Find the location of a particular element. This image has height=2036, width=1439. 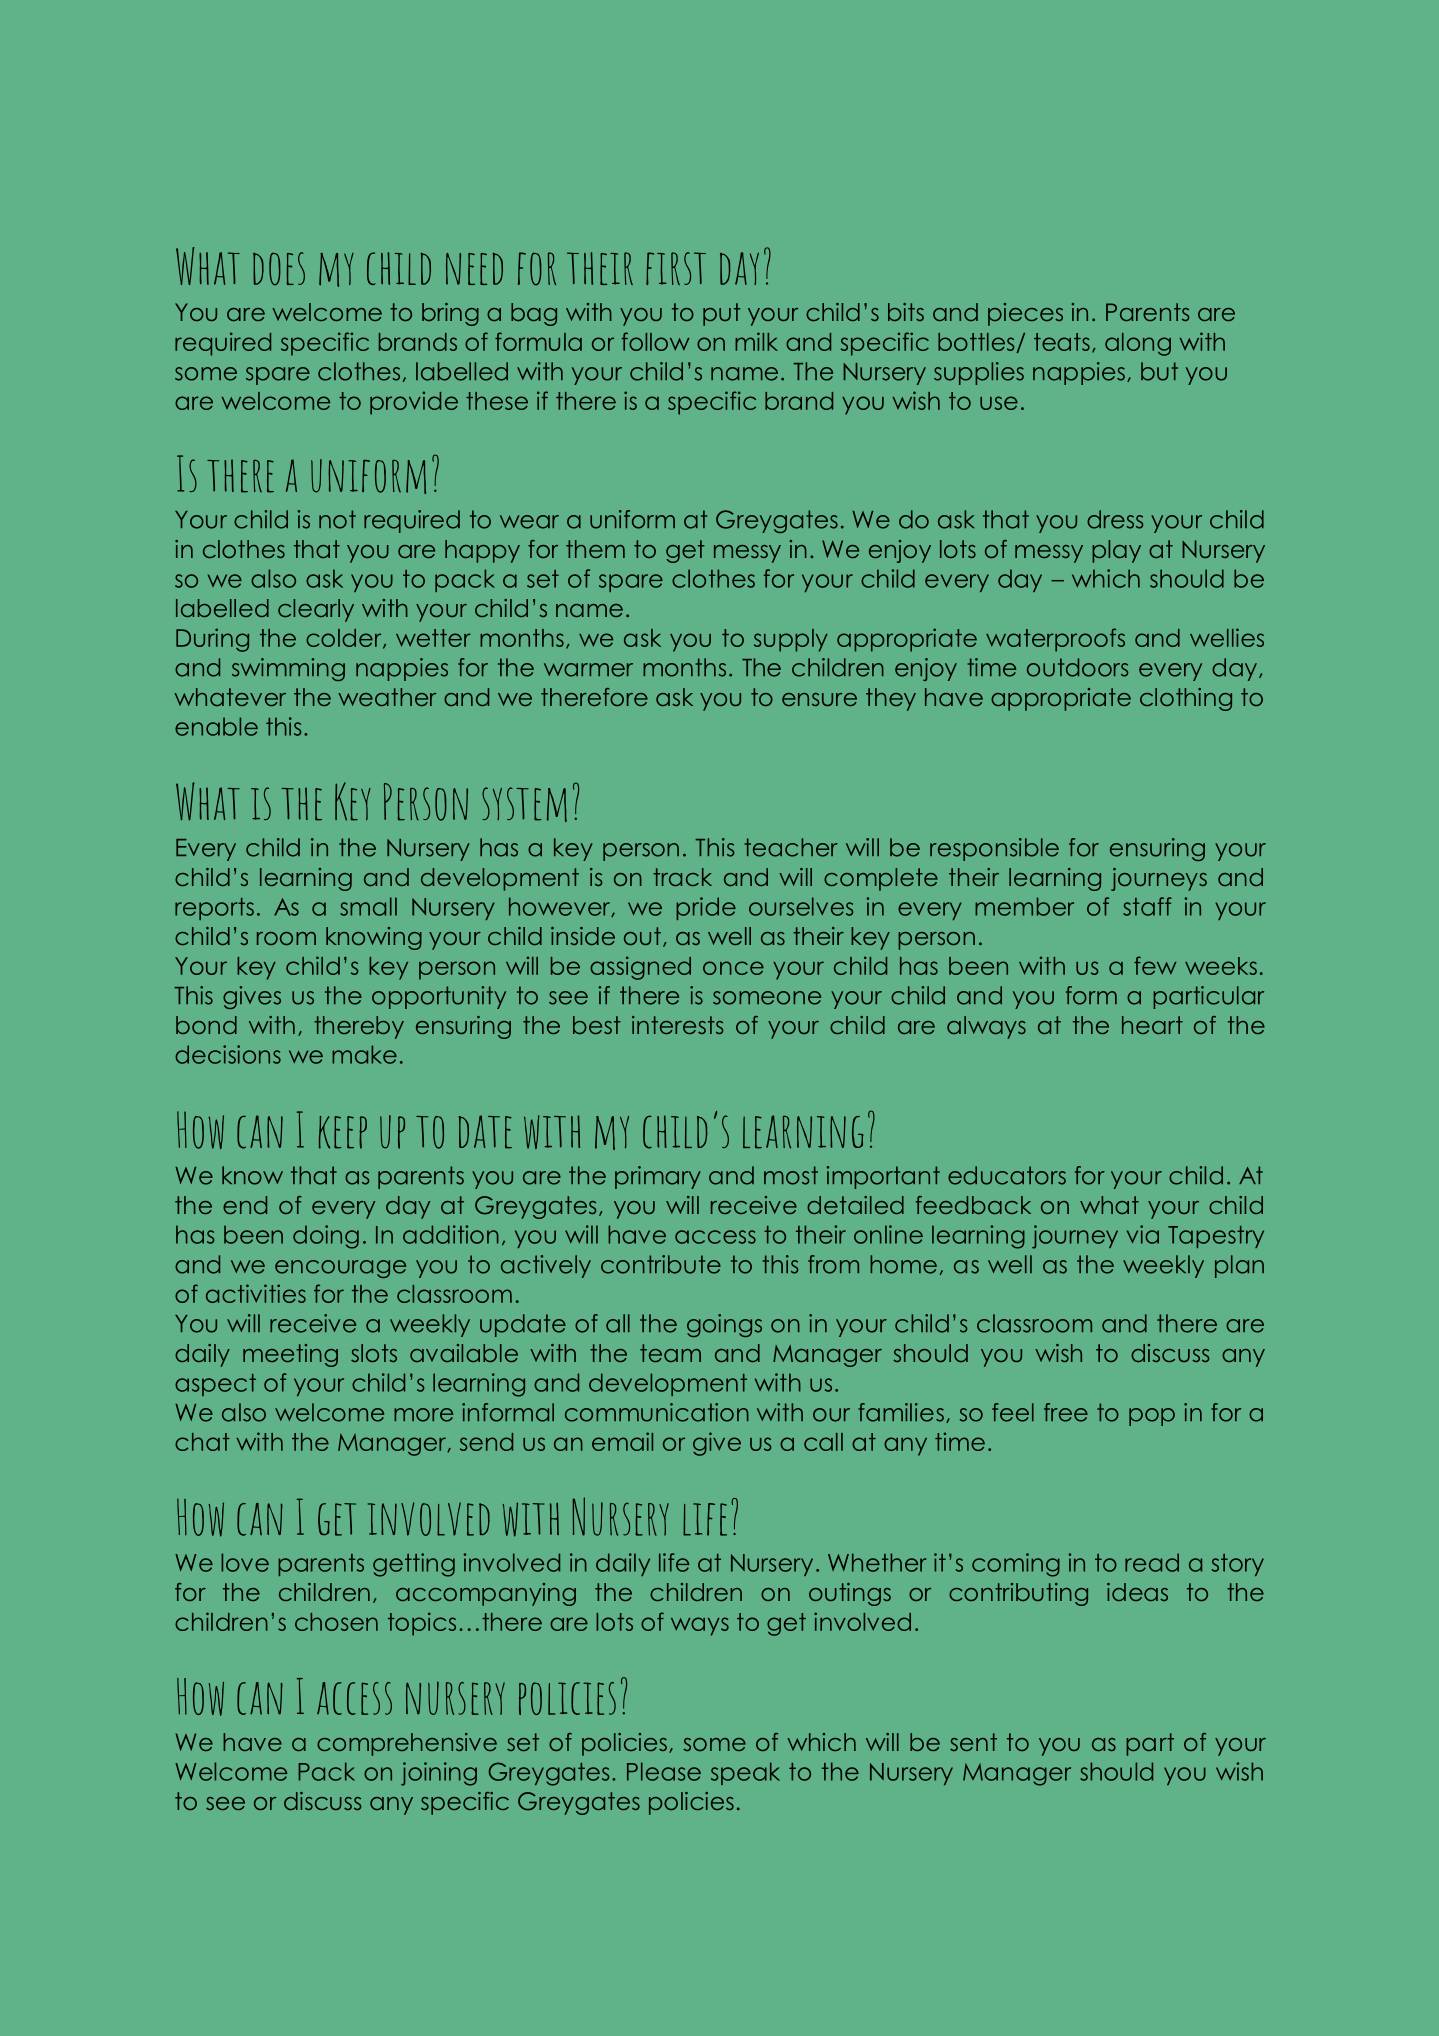

teacher is located at coordinates (791, 847).
